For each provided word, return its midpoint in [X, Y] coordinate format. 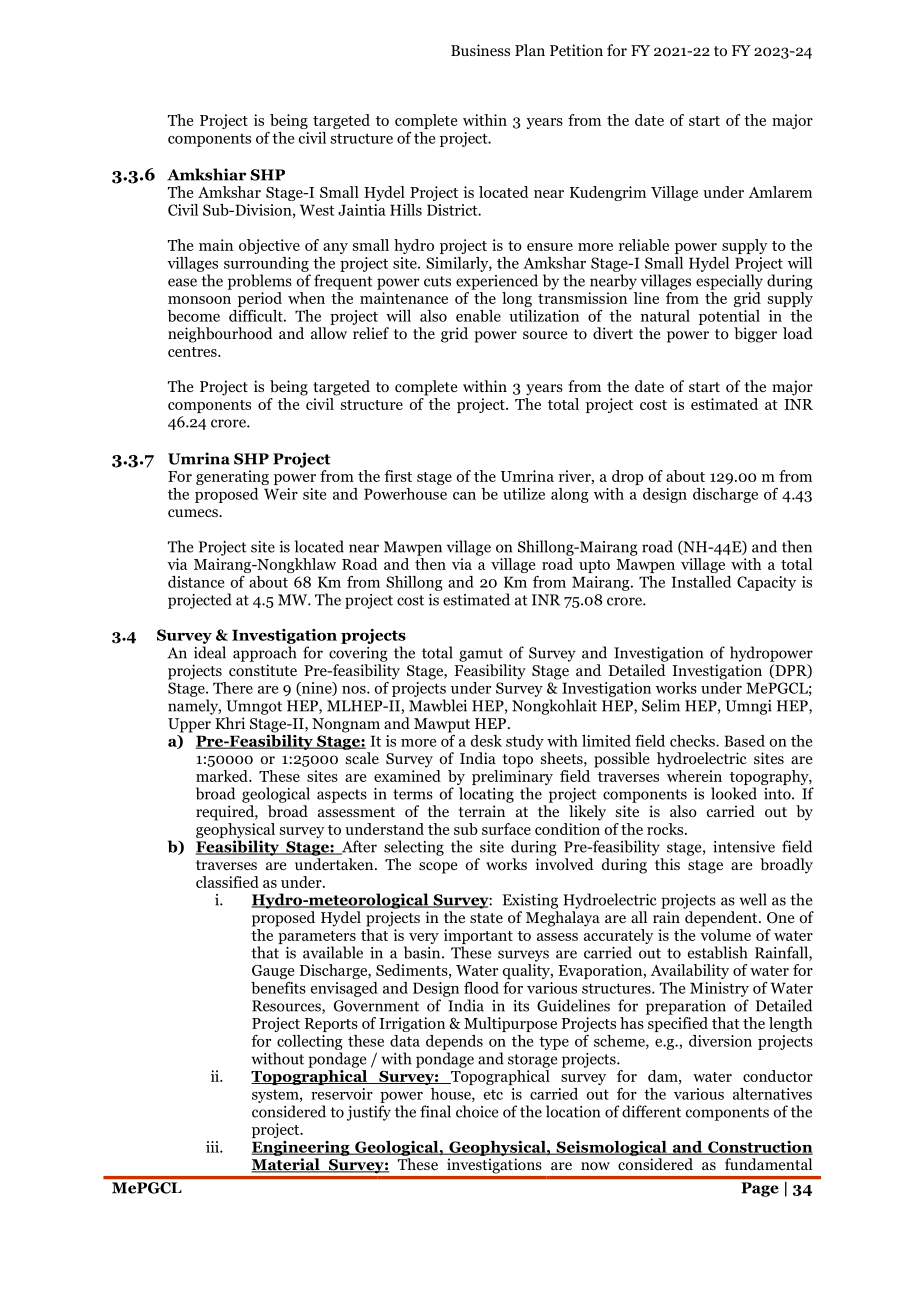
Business [480, 50]
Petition [576, 50]
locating [486, 795]
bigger [755, 335]
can [464, 496]
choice [477, 1111]
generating [232, 477]
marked [223, 776]
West [317, 210]
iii [213, 1147]
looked [734, 793]
